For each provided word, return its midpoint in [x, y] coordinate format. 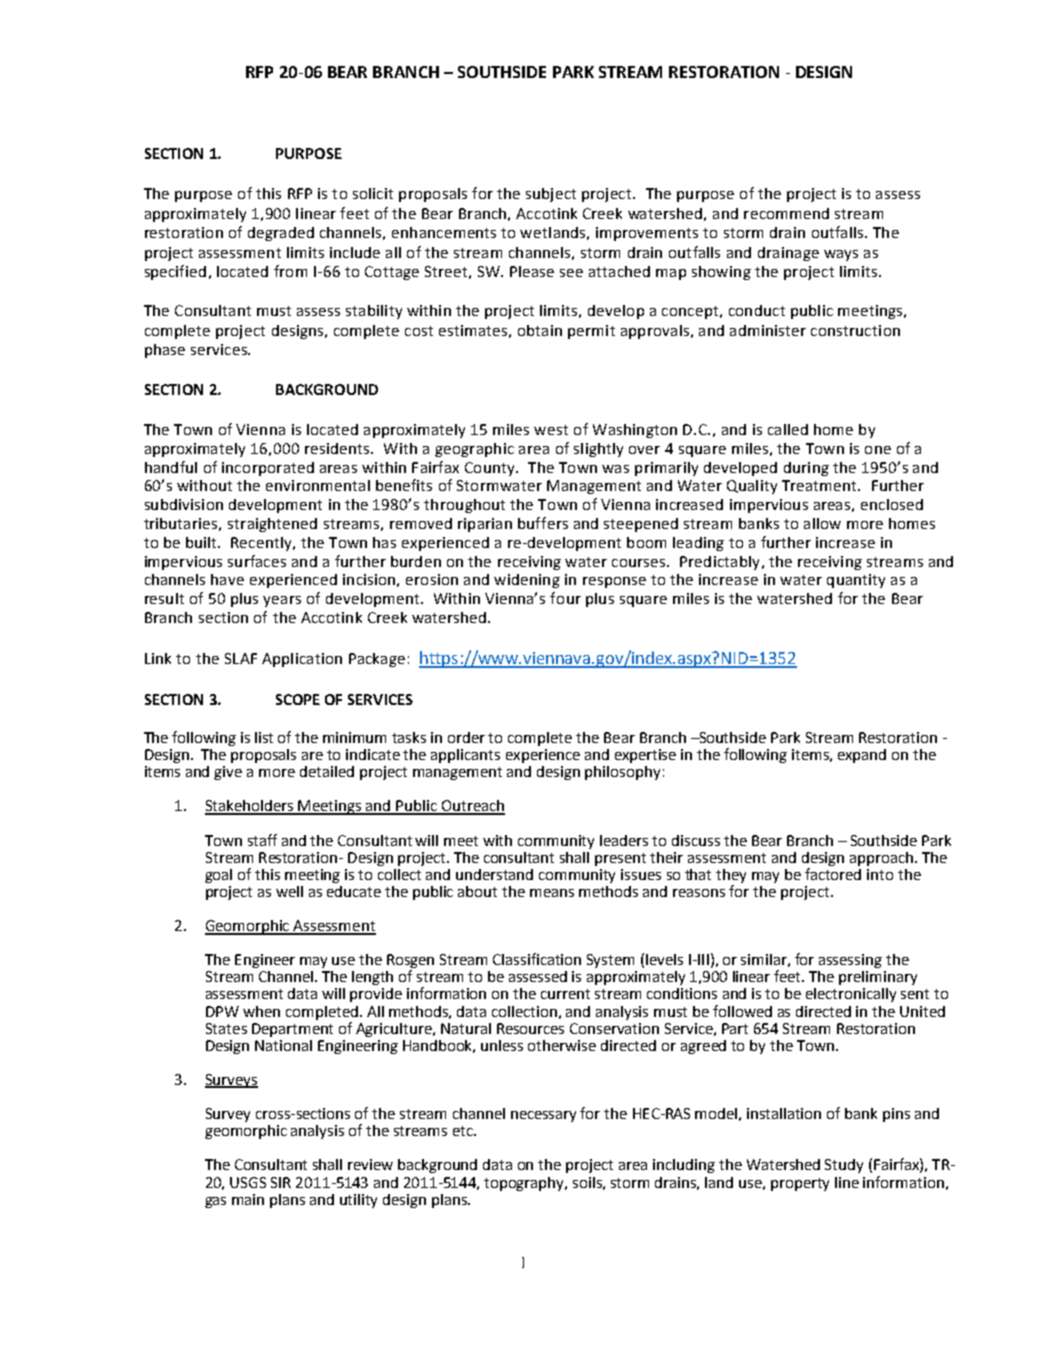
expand [862, 756]
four [565, 598]
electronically [851, 995]
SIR [281, 1182]
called [788, 429]
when [261, 1011]
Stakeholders [250, 807]
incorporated [268, 469]
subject [551, 195]
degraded [281, 234]
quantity [856, 581]
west [551, 430]
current [565, 994]
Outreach [472, 807]
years [282, 601]
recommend [786, 213]
